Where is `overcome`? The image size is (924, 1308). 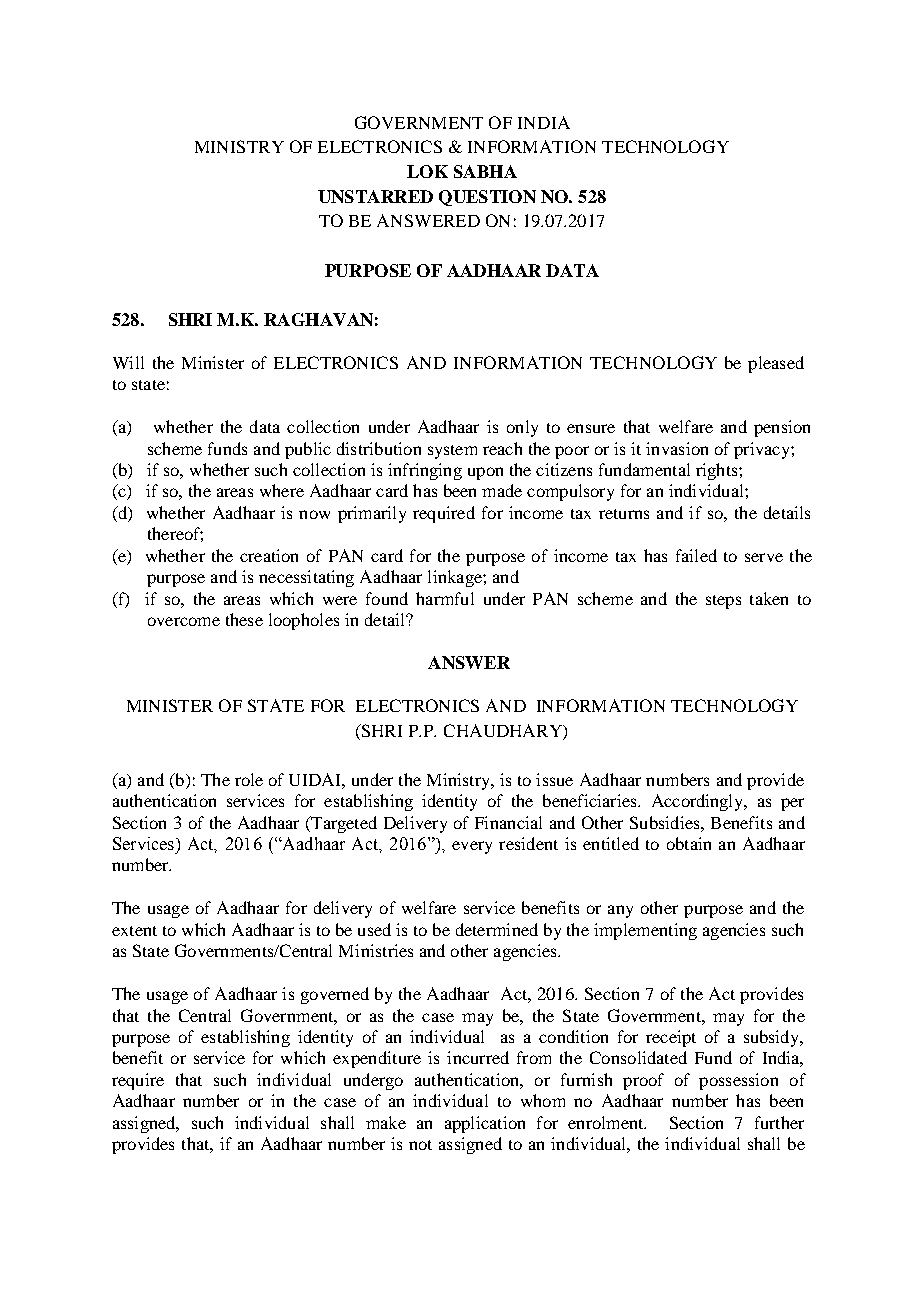 overcome is located at coordinates (184, 621).
